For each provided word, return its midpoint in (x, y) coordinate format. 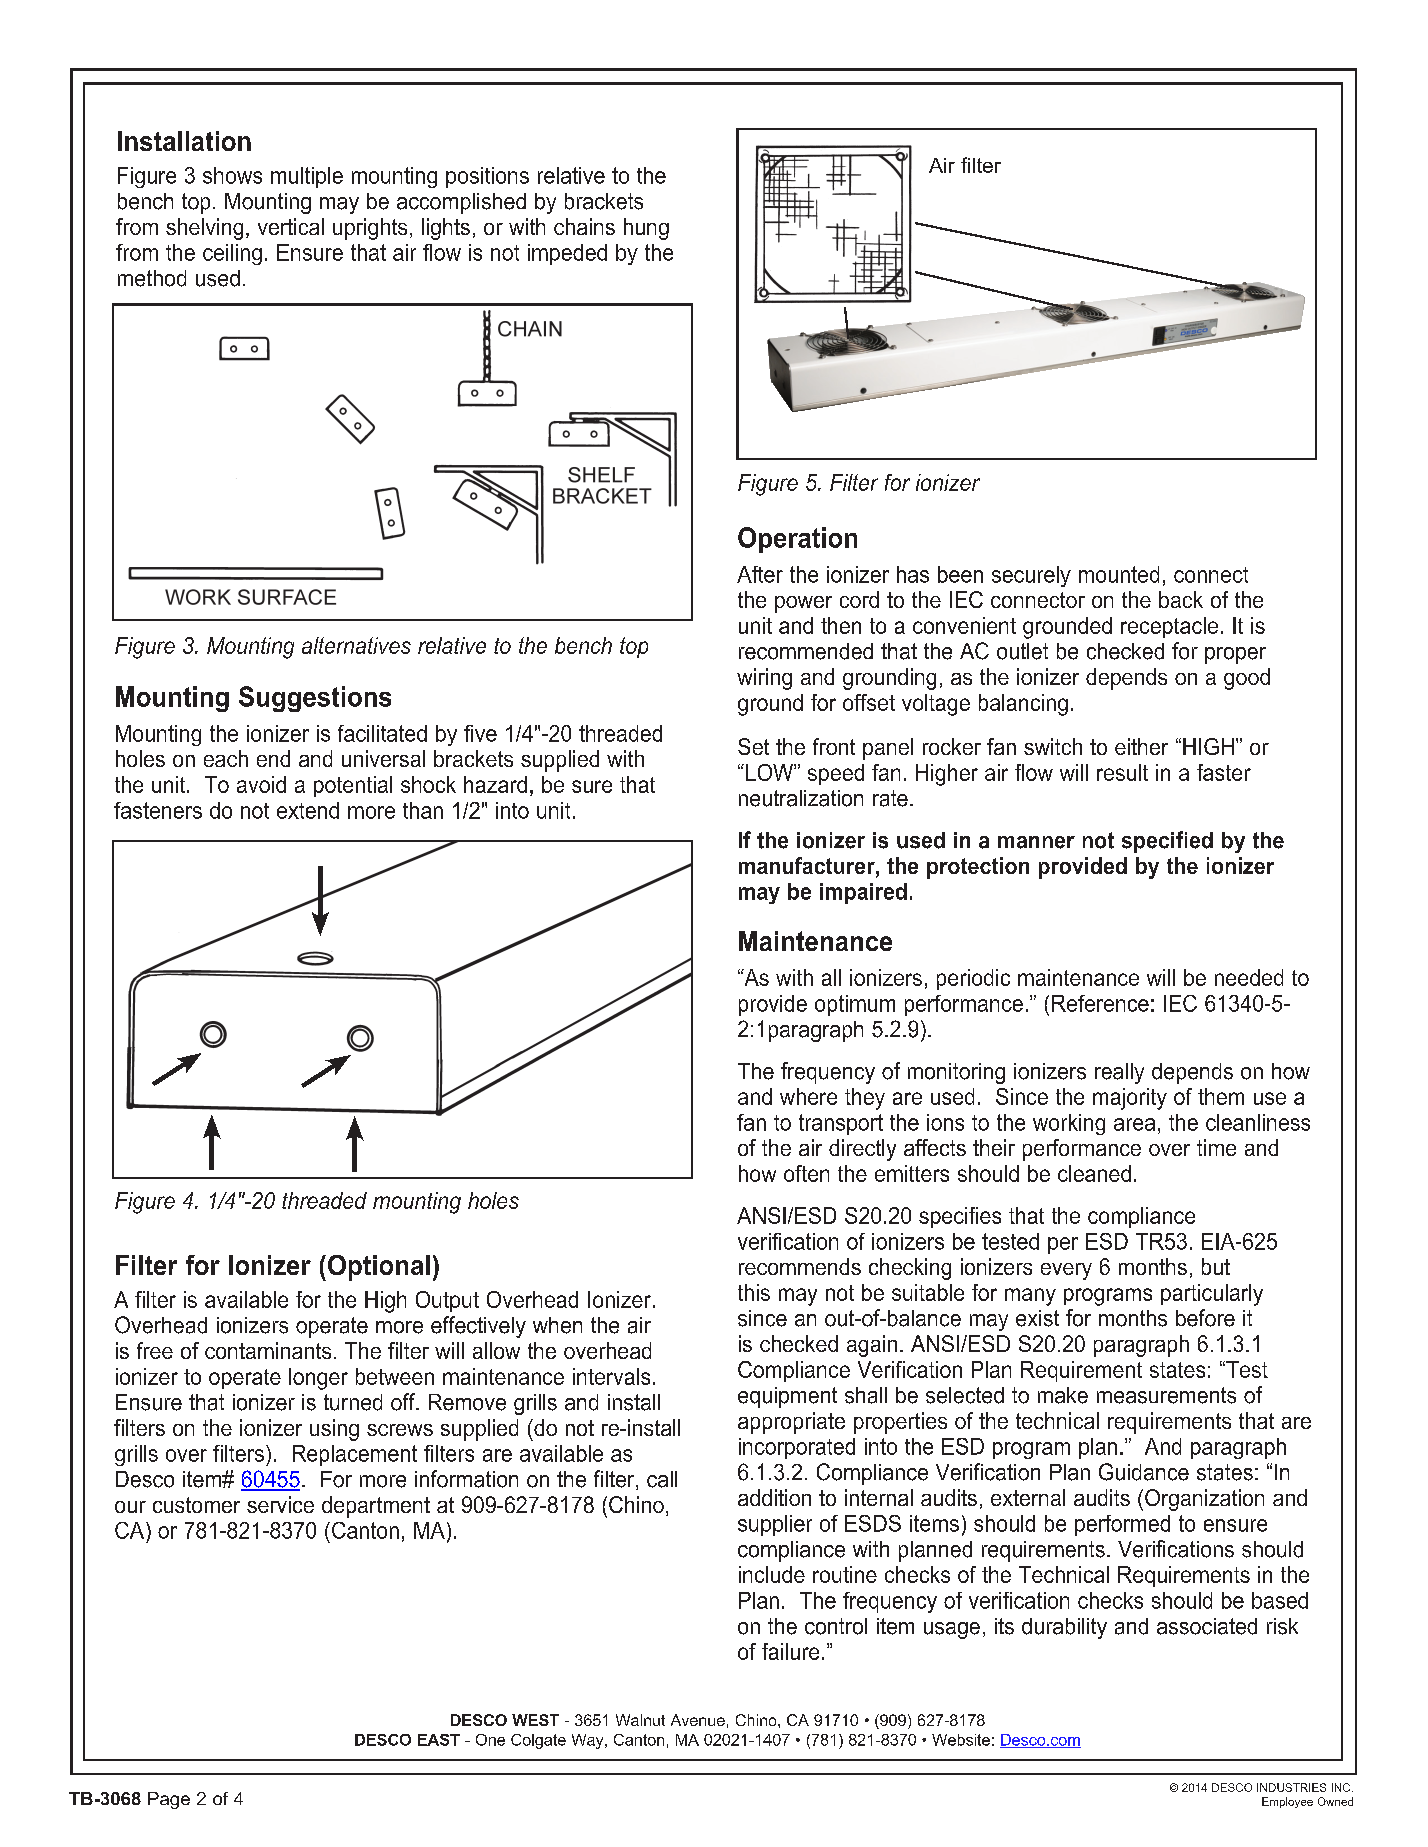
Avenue (698, 1720)
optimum (855, 1005)
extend (308, 810)
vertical (291, 226)
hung (646, 229)
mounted (1119, 574)
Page (169, 1800)
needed (1249, 977)
